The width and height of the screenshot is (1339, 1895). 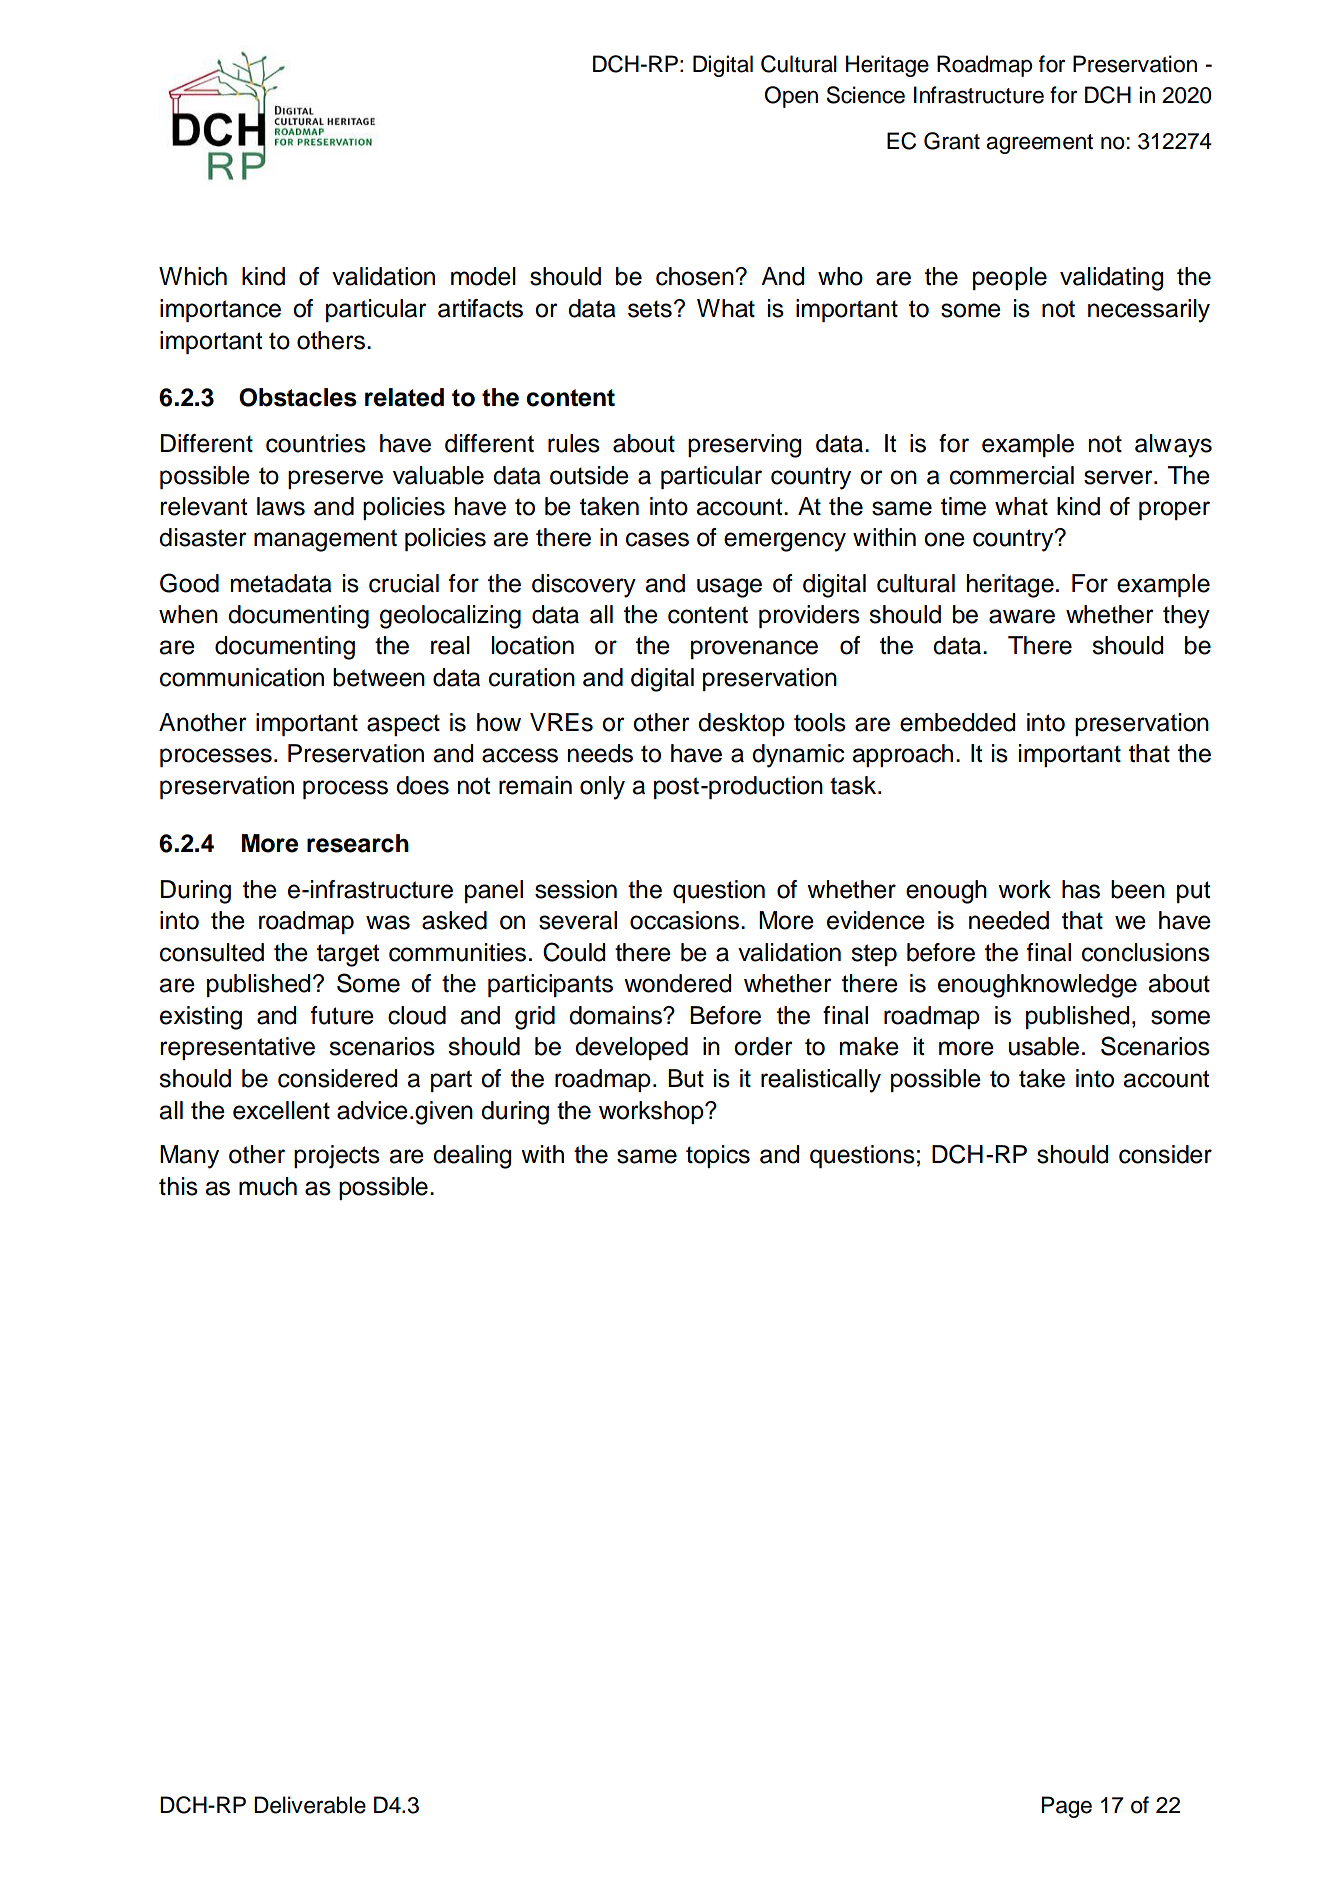 What do you see at coordinates (1009, 920) in the screenshot?
I see `needed` at bounding box center [1009, 920].
